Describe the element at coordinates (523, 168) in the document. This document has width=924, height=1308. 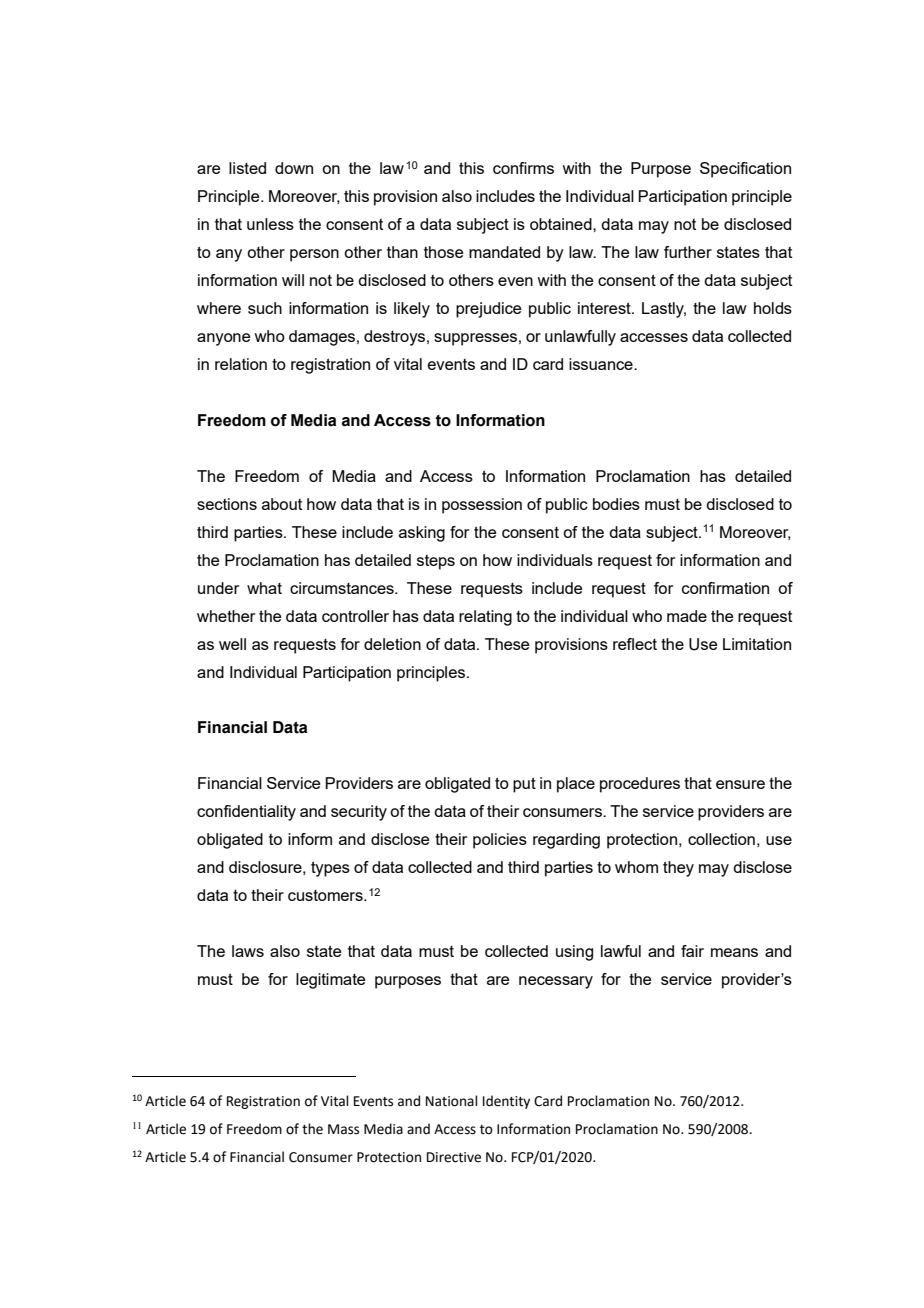
I see `confirms` at that location.
